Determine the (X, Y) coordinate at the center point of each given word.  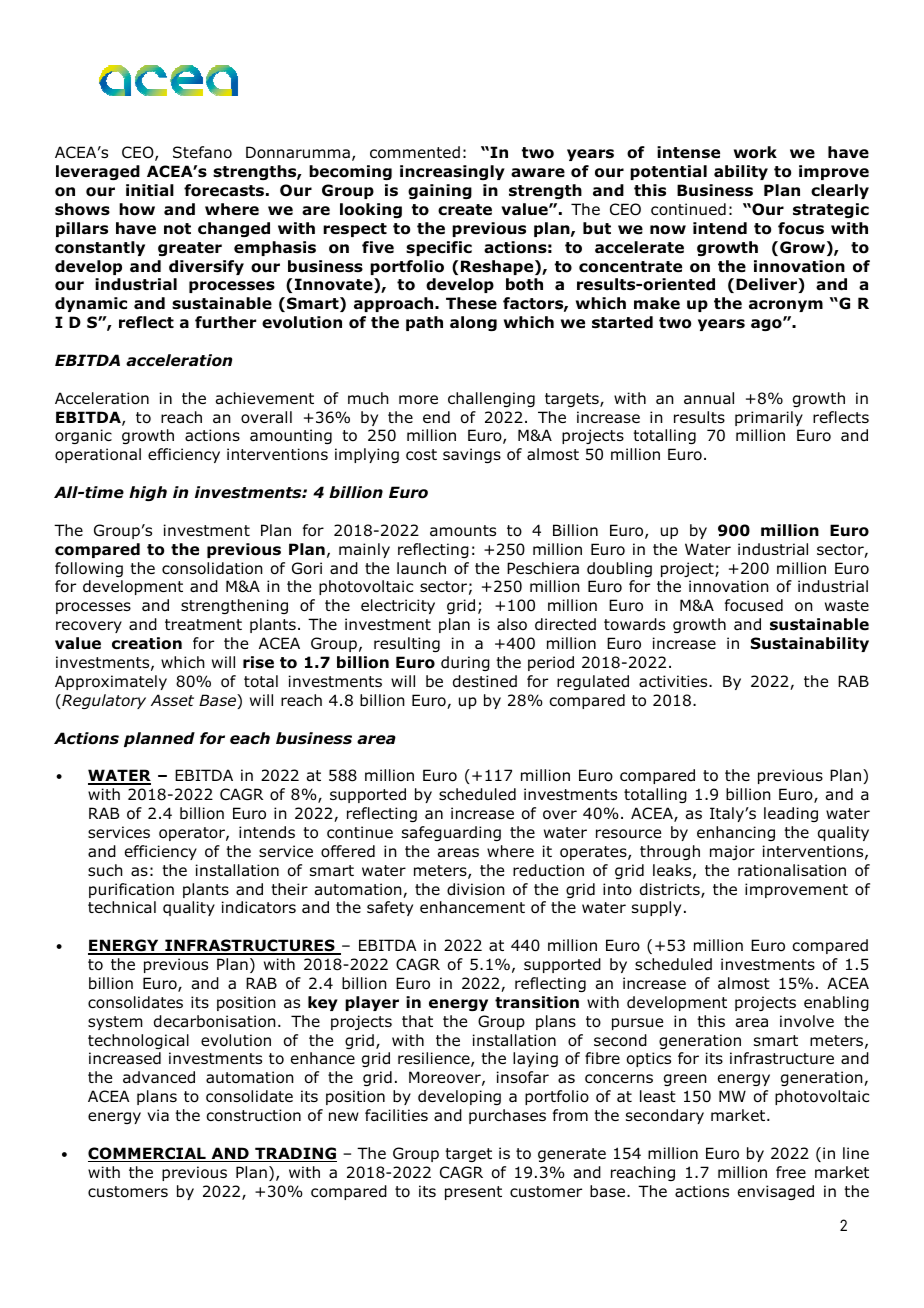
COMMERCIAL (148, 1154)
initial (150, 190)
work (755, 152)
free (791, 1172)
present (473, 1193)
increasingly (452, 172)
